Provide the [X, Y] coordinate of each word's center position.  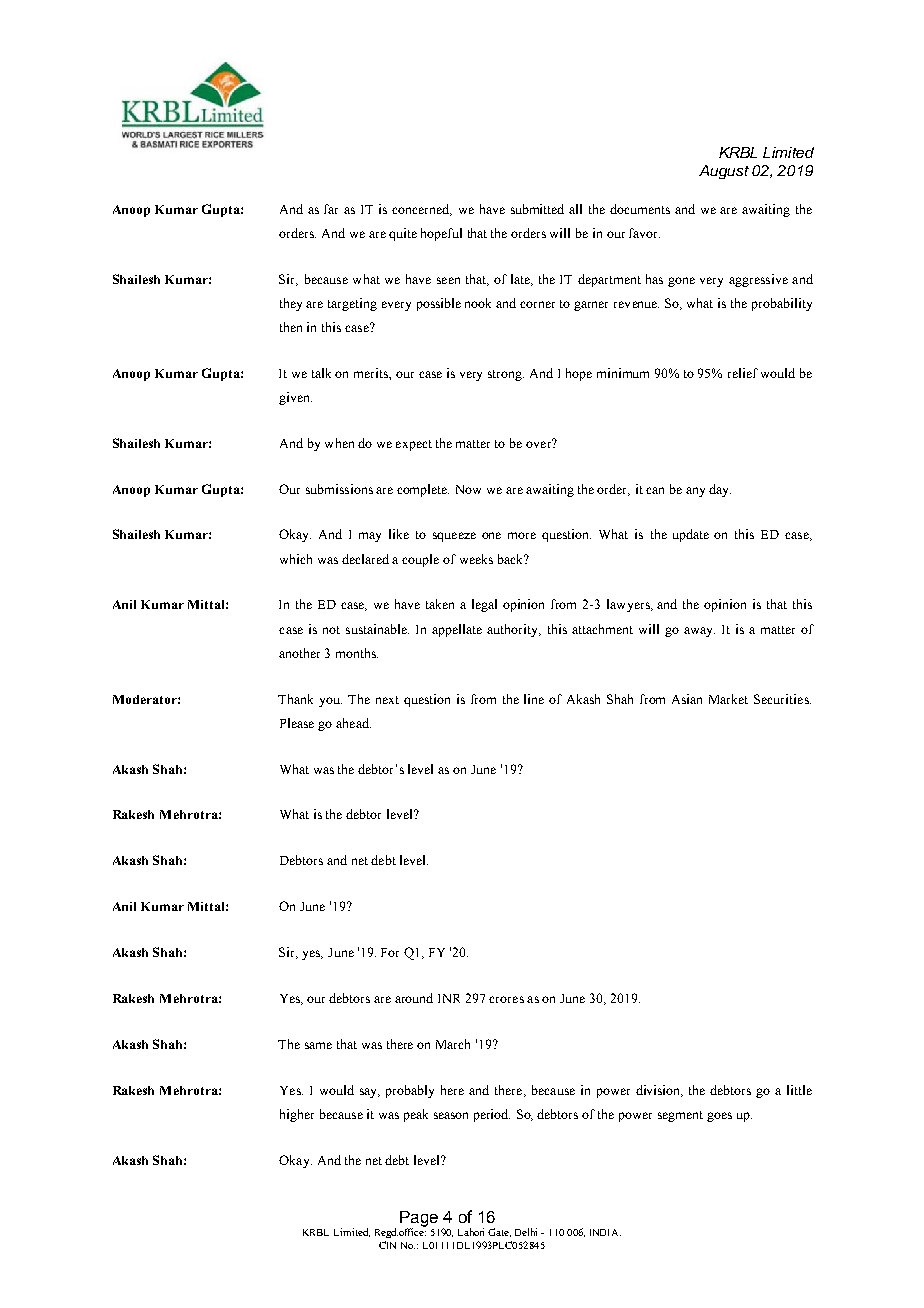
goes [719, 1117]
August [724, 172]
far [331, 209]
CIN [387, 1245]
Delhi [526, 1232]
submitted [537, 209]
